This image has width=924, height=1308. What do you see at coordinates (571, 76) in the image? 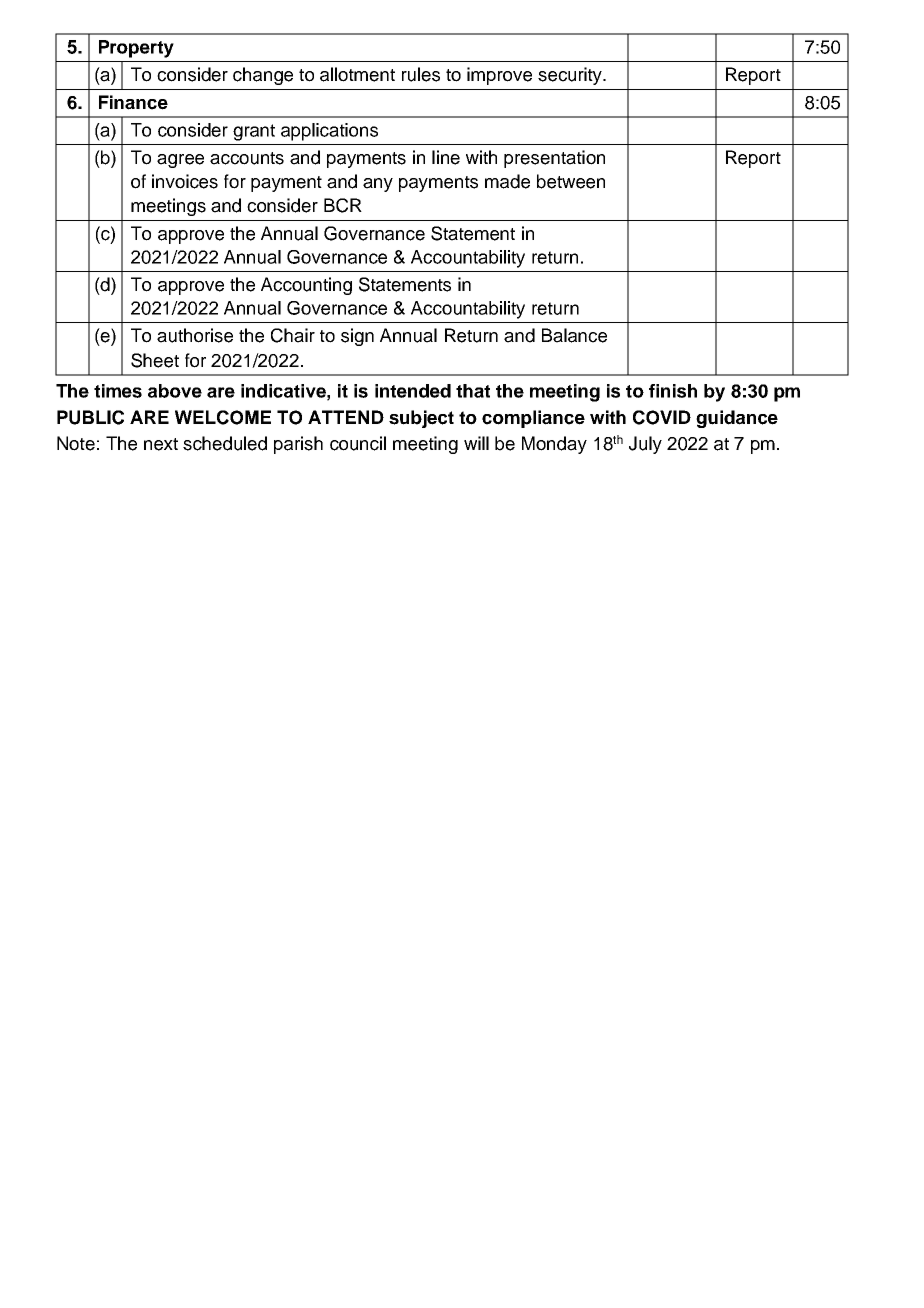
I see `security` at bounding box center [571, 76].
